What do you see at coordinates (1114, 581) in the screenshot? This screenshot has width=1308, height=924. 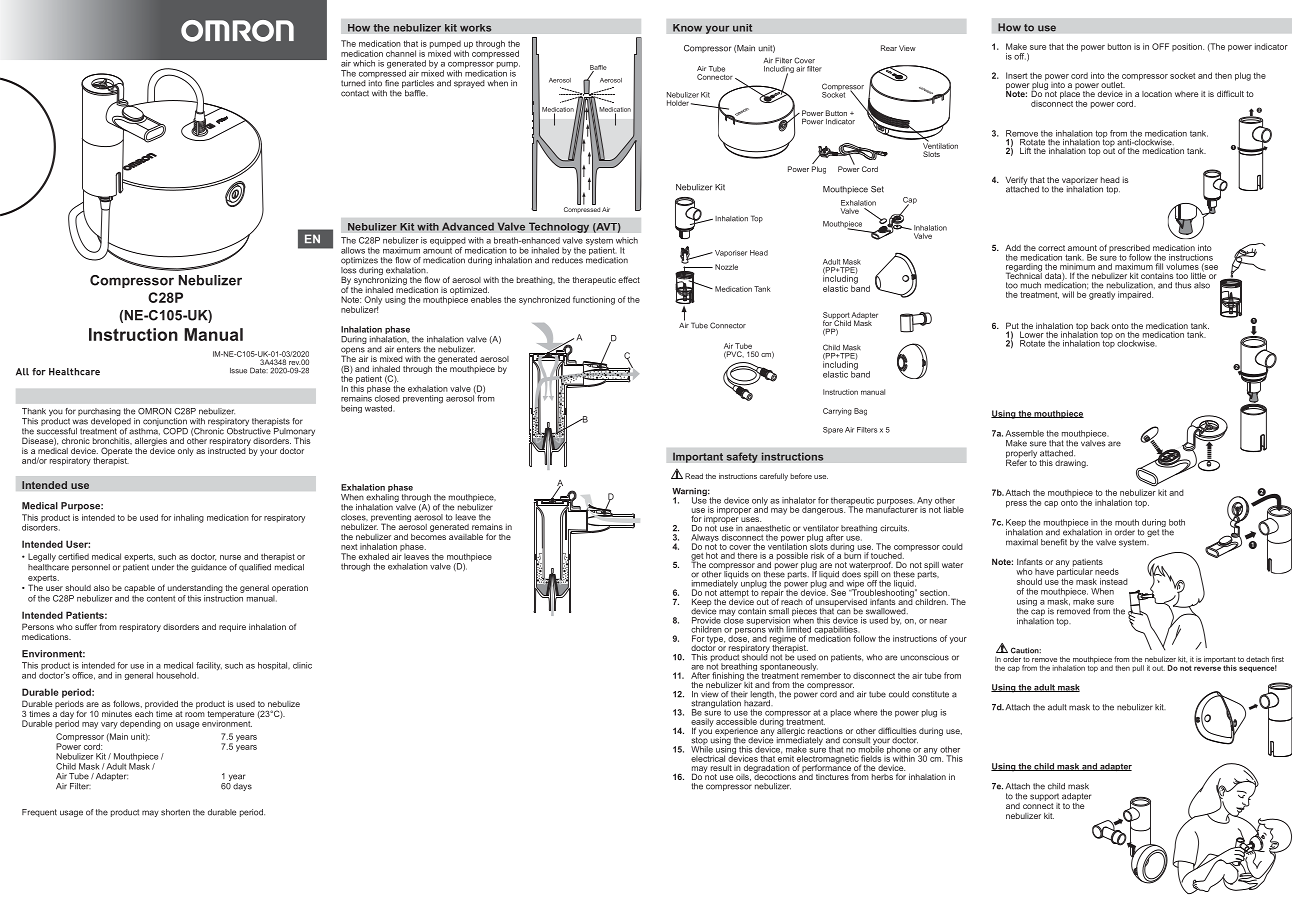 I see `instead` at bounding box center [1114, 581].
